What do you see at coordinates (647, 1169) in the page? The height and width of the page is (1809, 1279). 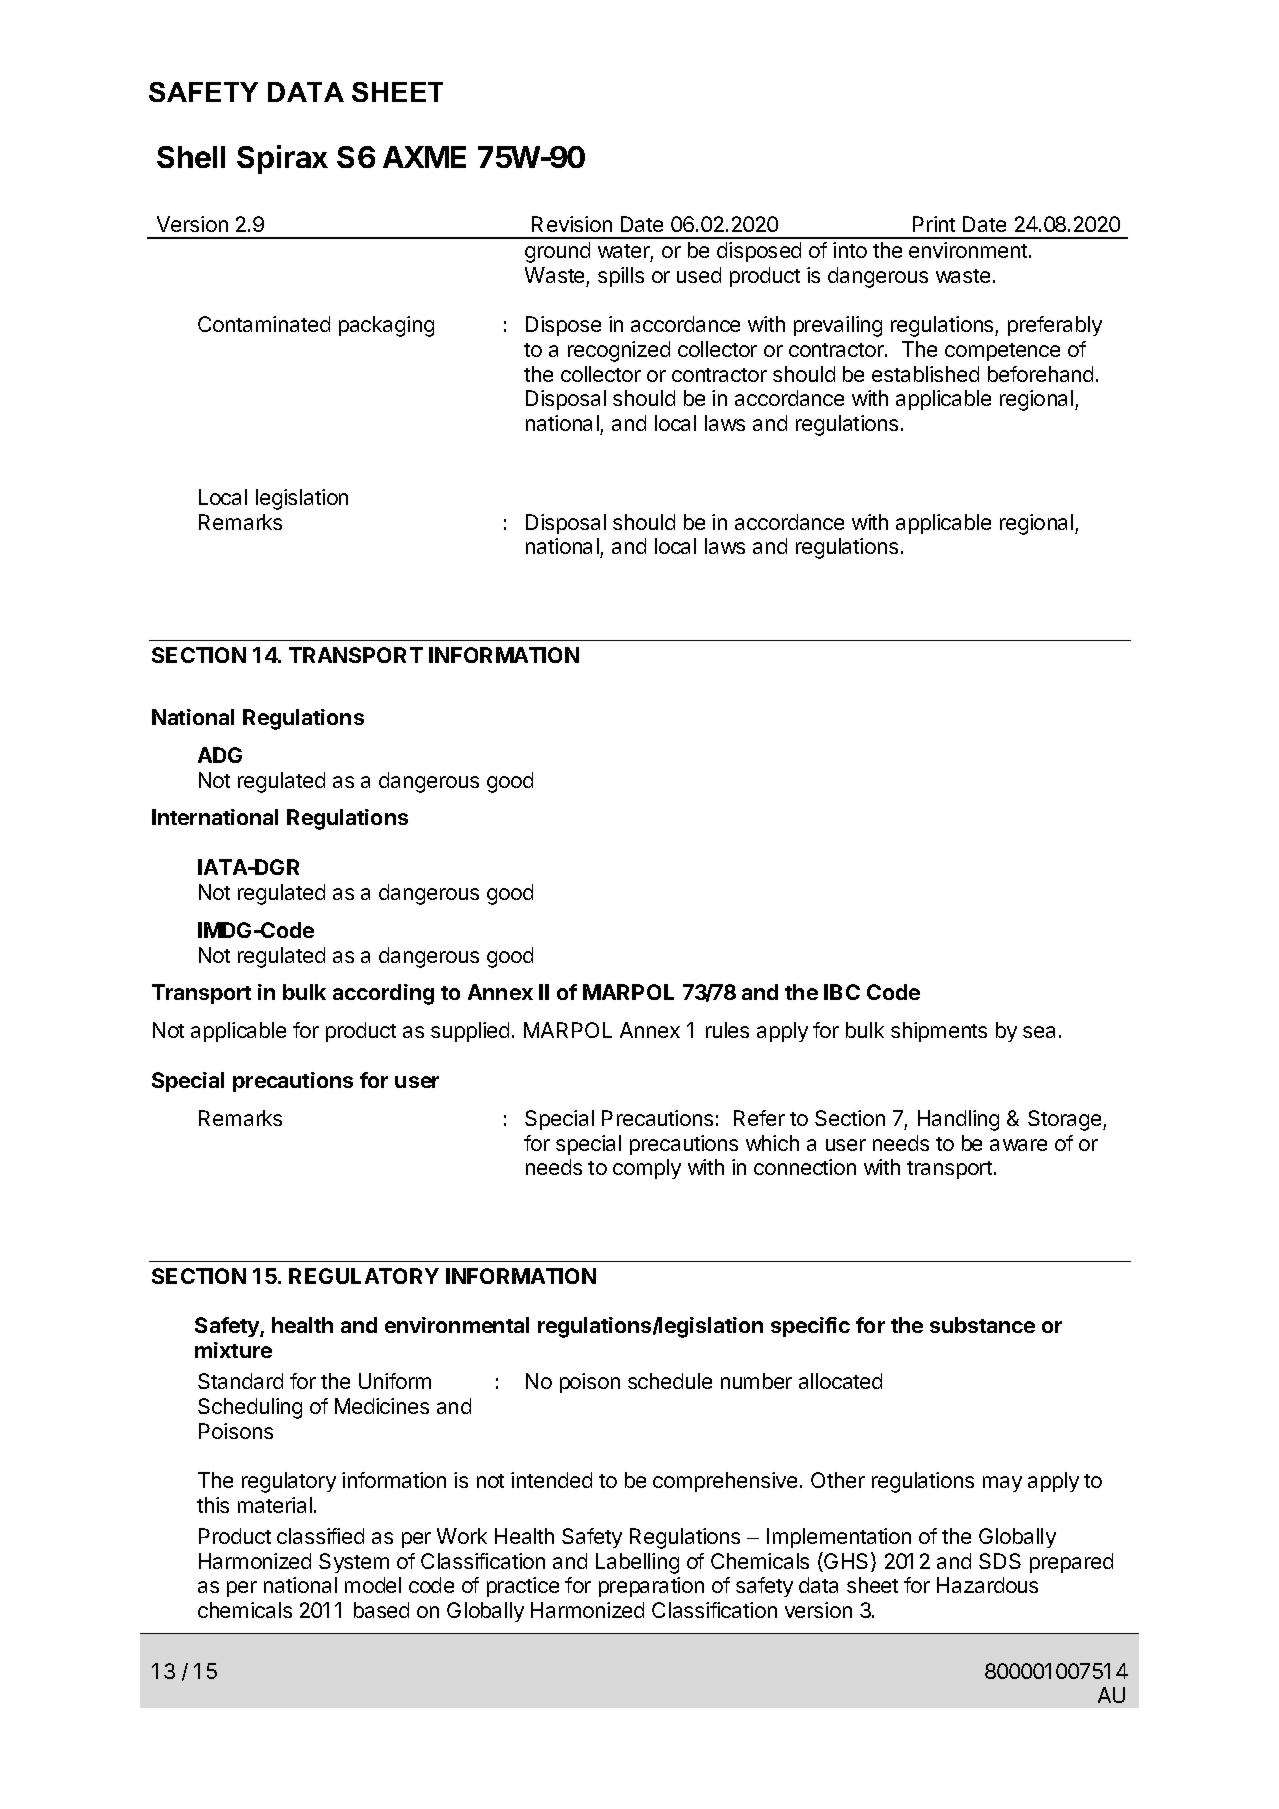 I see `comply` at bounding box center [647, 1169].
